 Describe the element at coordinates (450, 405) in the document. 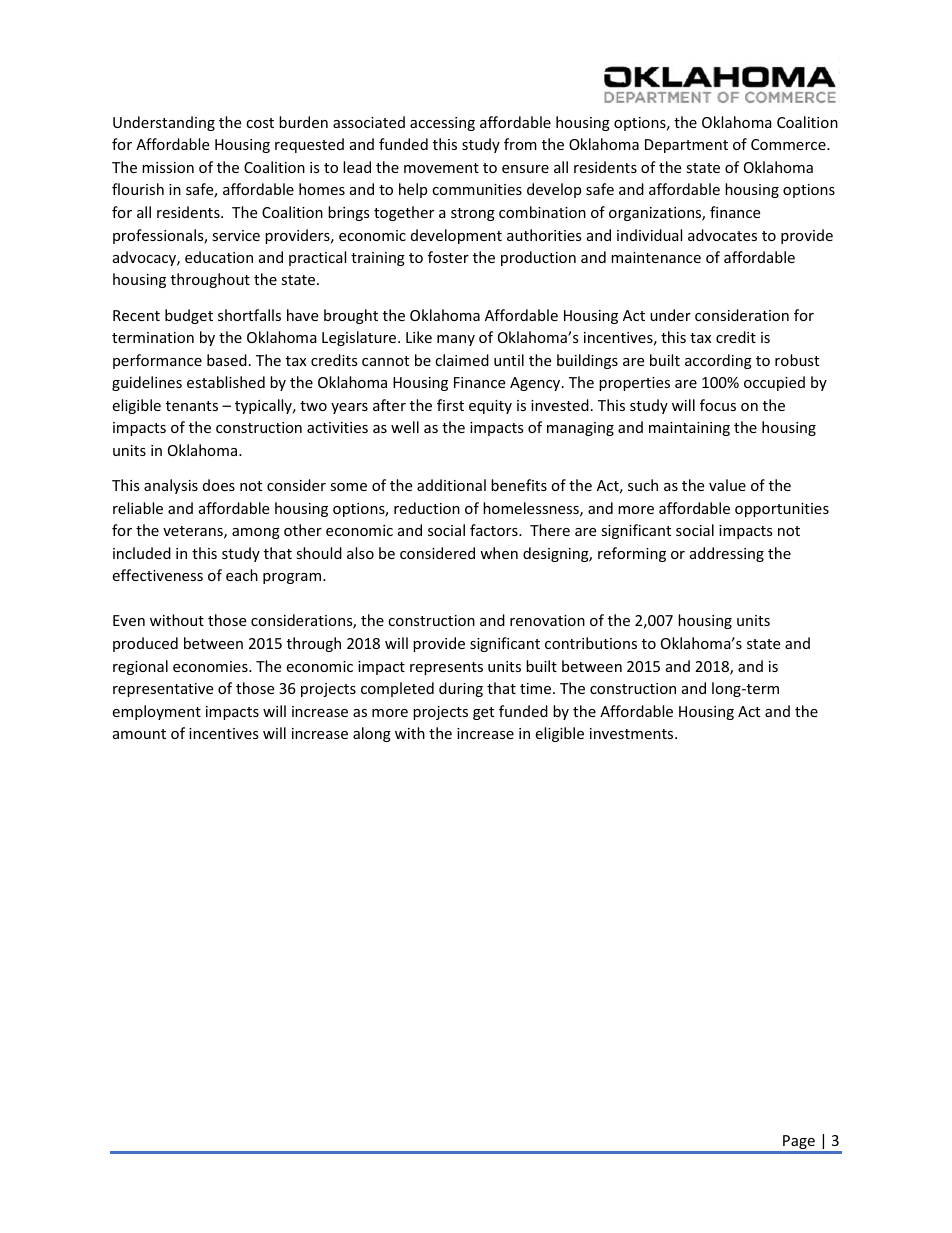

I see `first` at that location.
